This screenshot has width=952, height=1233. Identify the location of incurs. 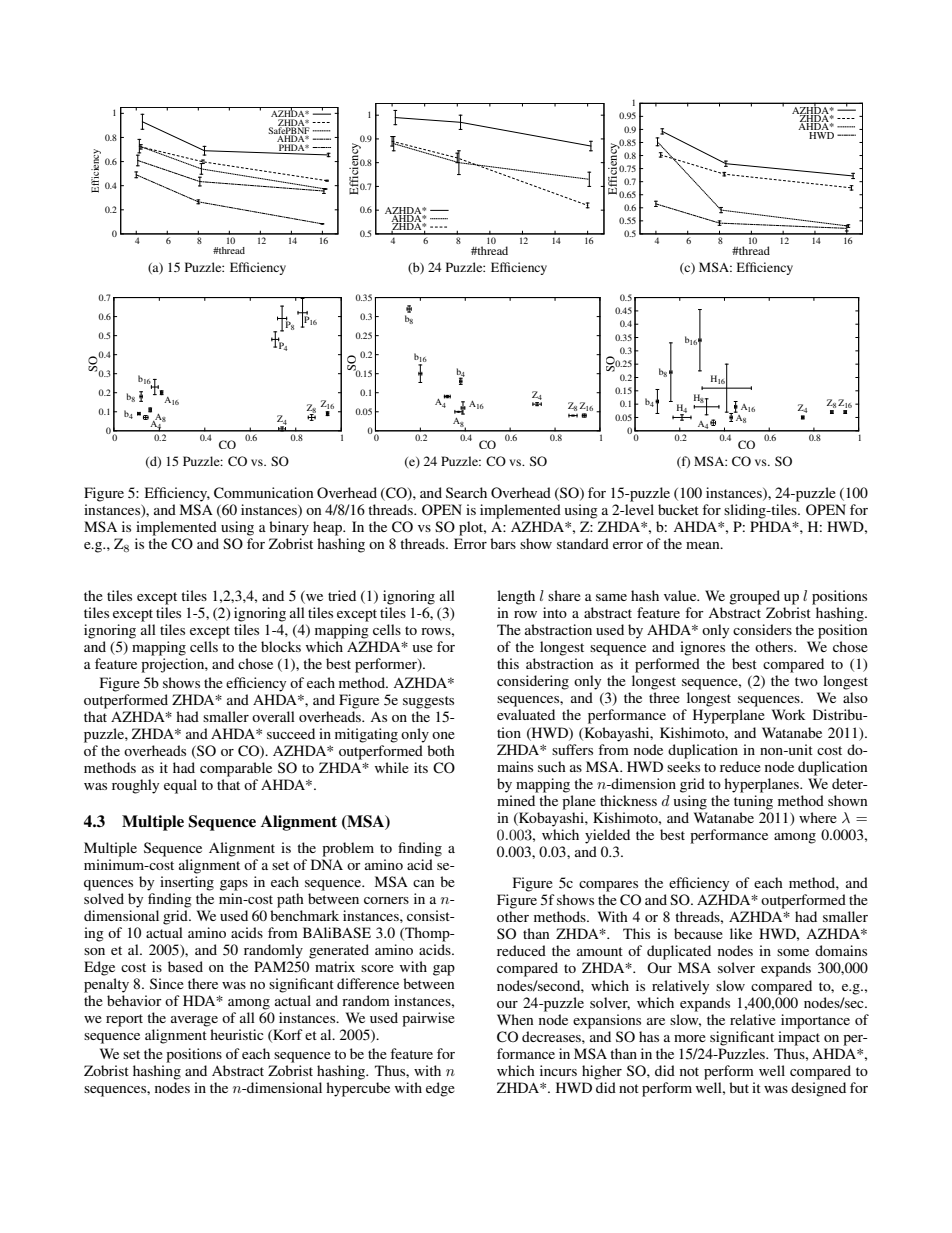
(558, 1070).
